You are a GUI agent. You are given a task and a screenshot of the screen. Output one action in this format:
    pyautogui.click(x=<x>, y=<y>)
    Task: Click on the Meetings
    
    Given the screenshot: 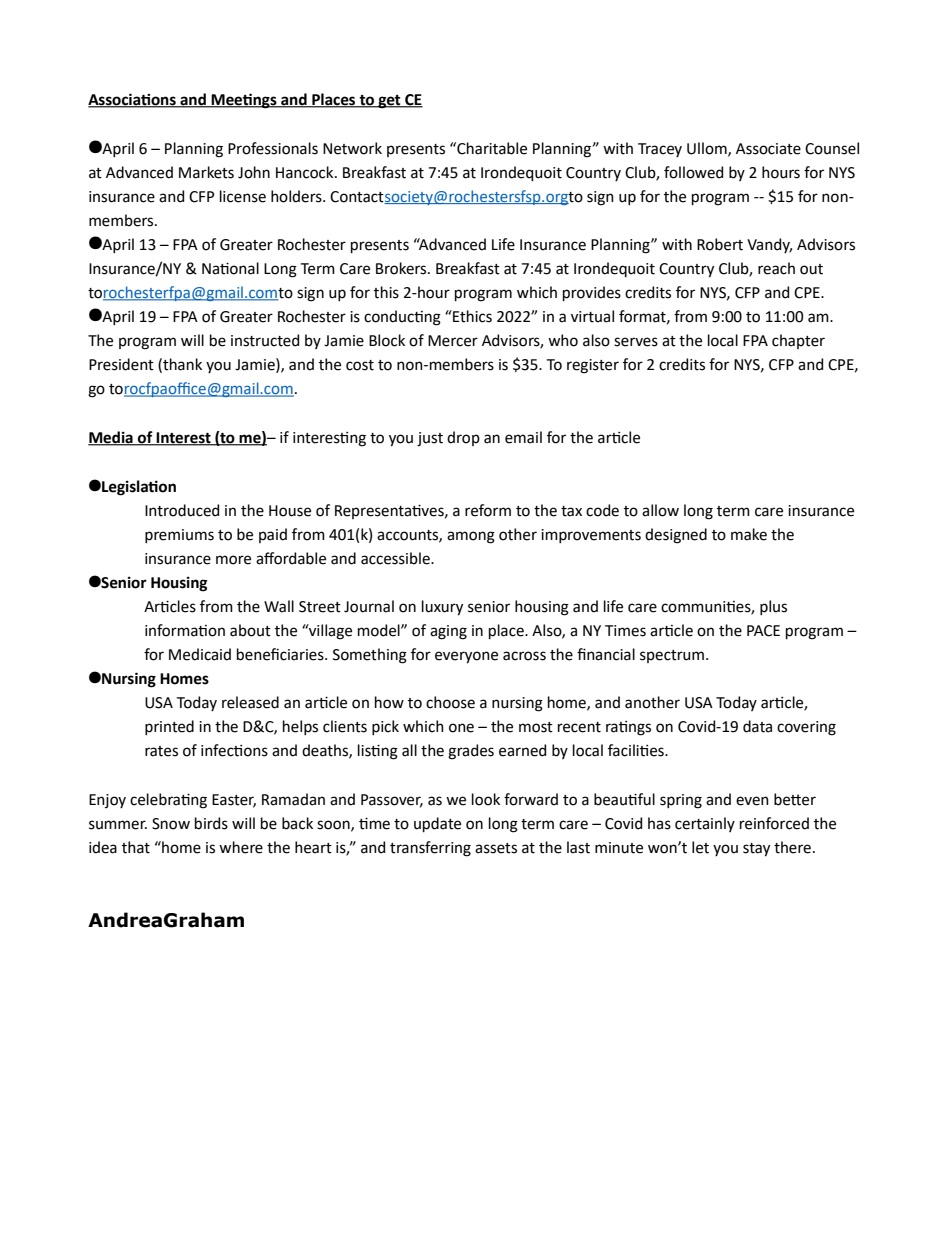 What is the action you would take?
    pyautogui.click(x=244, y=101)
